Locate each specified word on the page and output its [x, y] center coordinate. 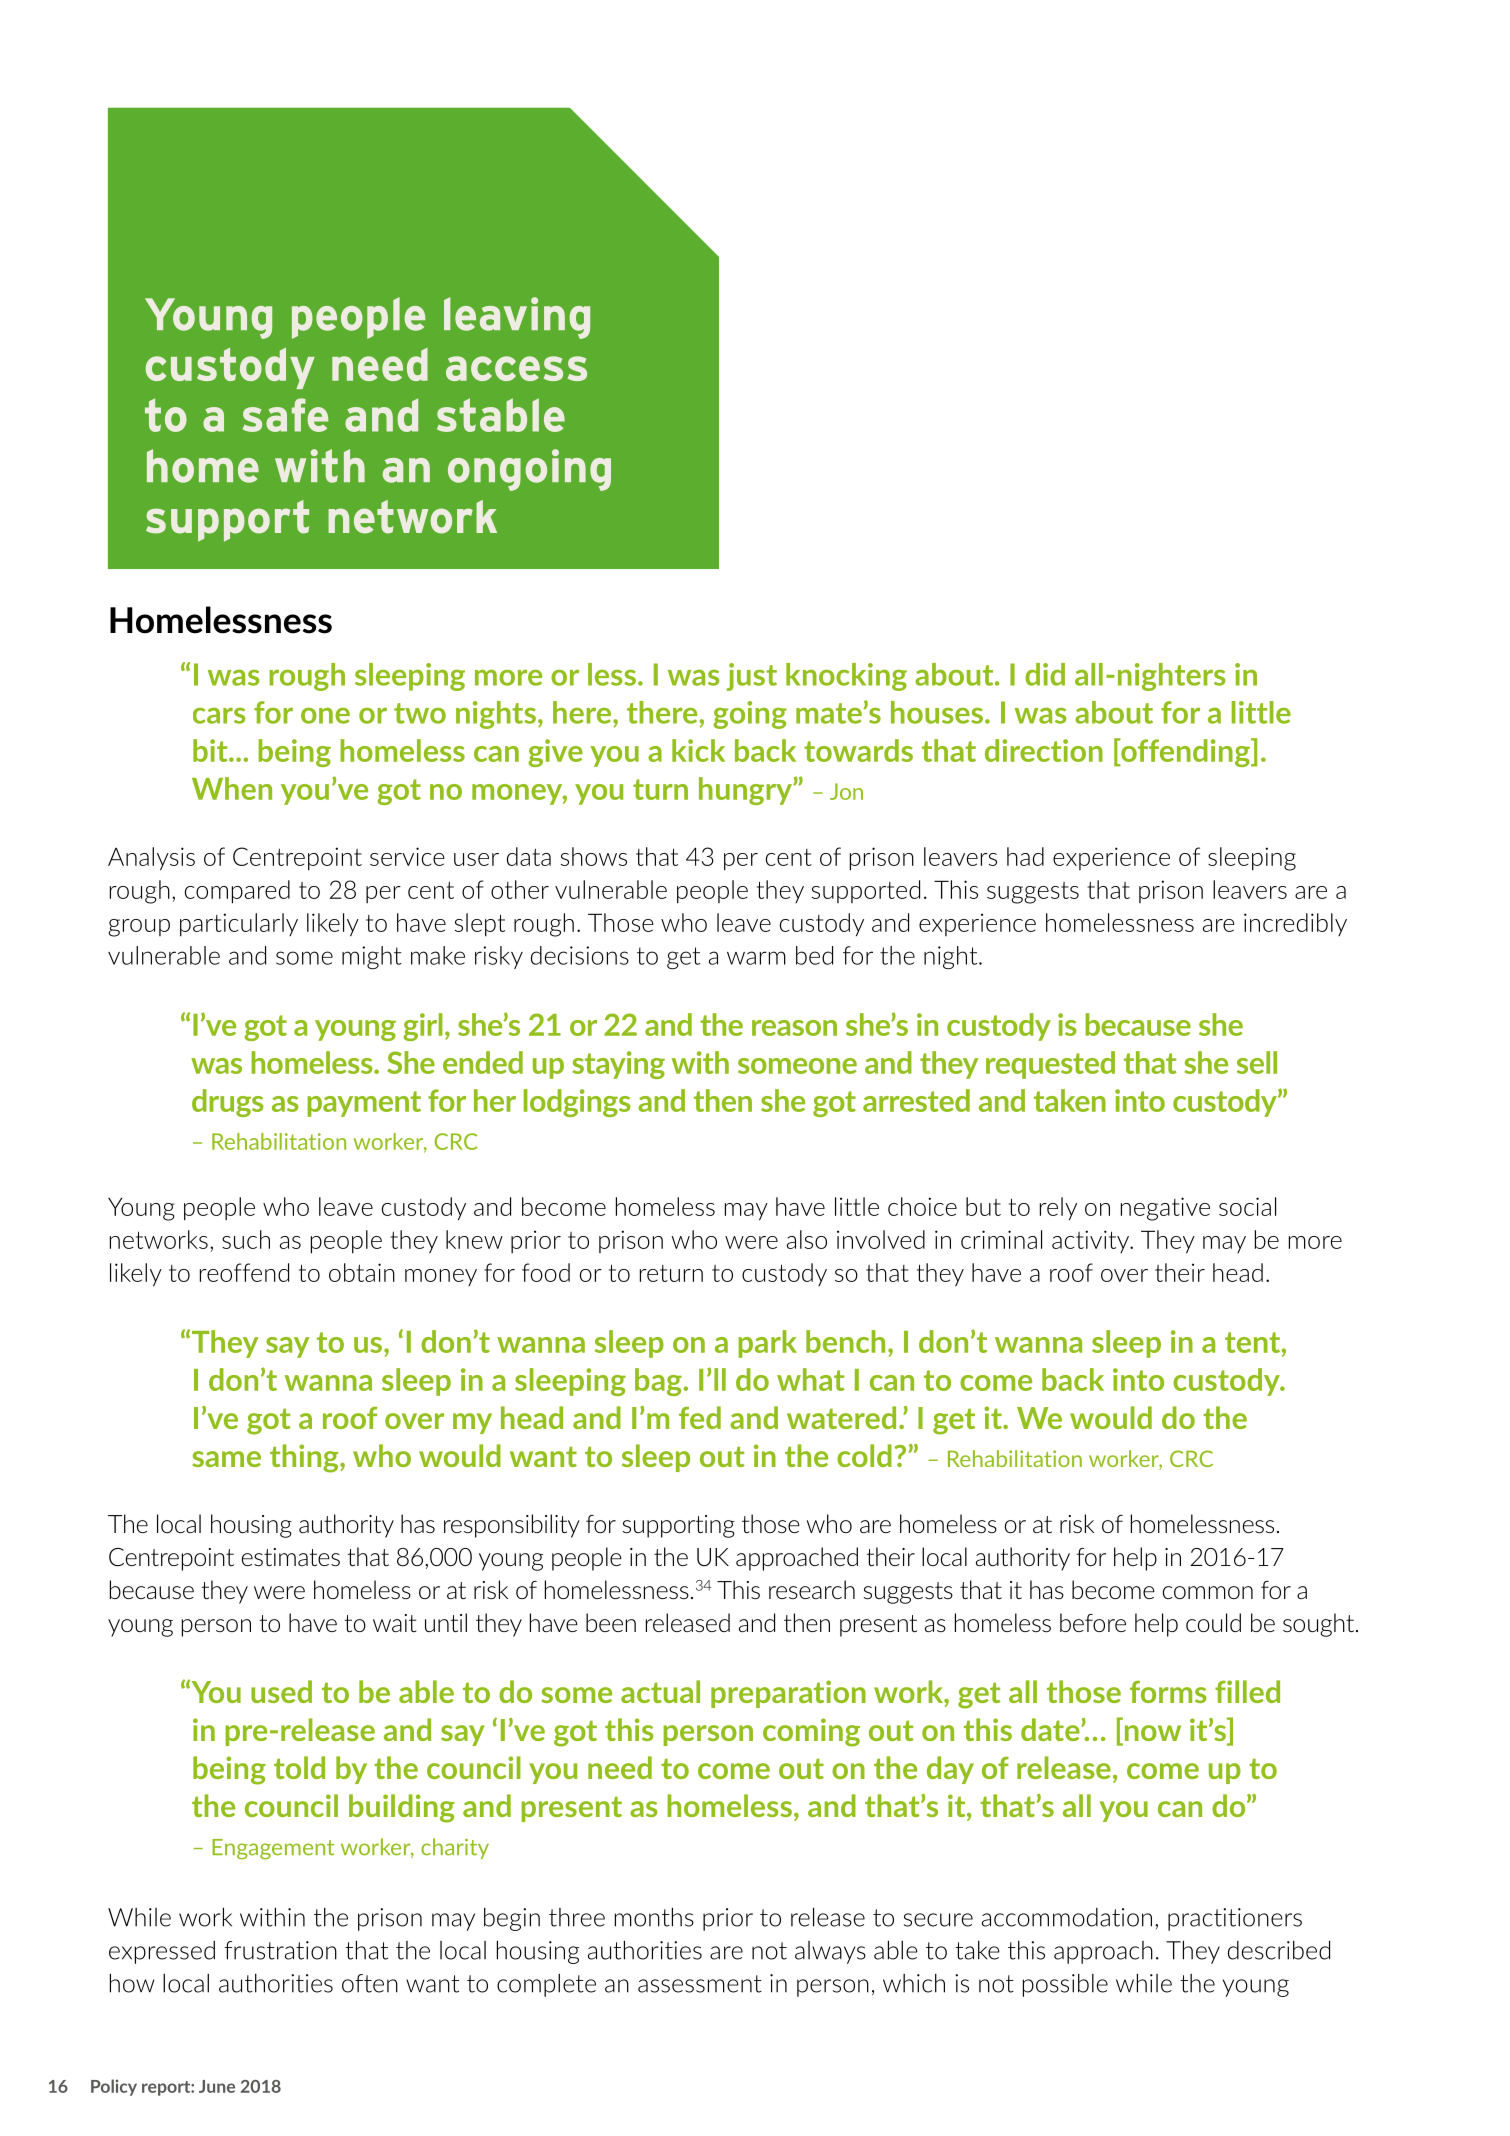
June [217, 2086]
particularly [239, 925]
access [516, 368]
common [1208, 1592]
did [1045, 674]
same [226, 1459]
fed [700, 1417]
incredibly [1295, 924]
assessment [700, 1984]
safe [285, 415]
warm [756, 958]
